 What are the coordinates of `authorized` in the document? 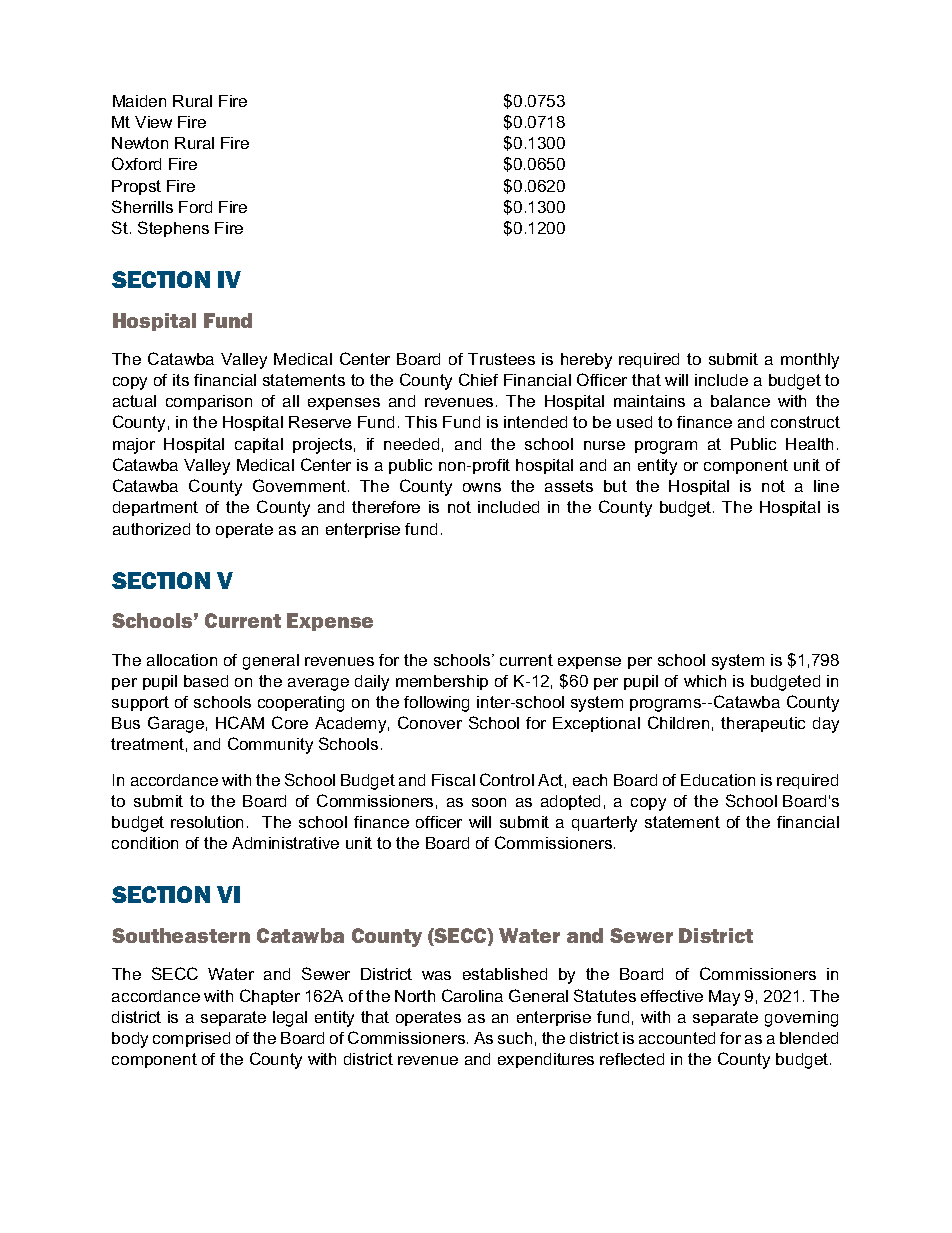 It's located at (151, 529).
